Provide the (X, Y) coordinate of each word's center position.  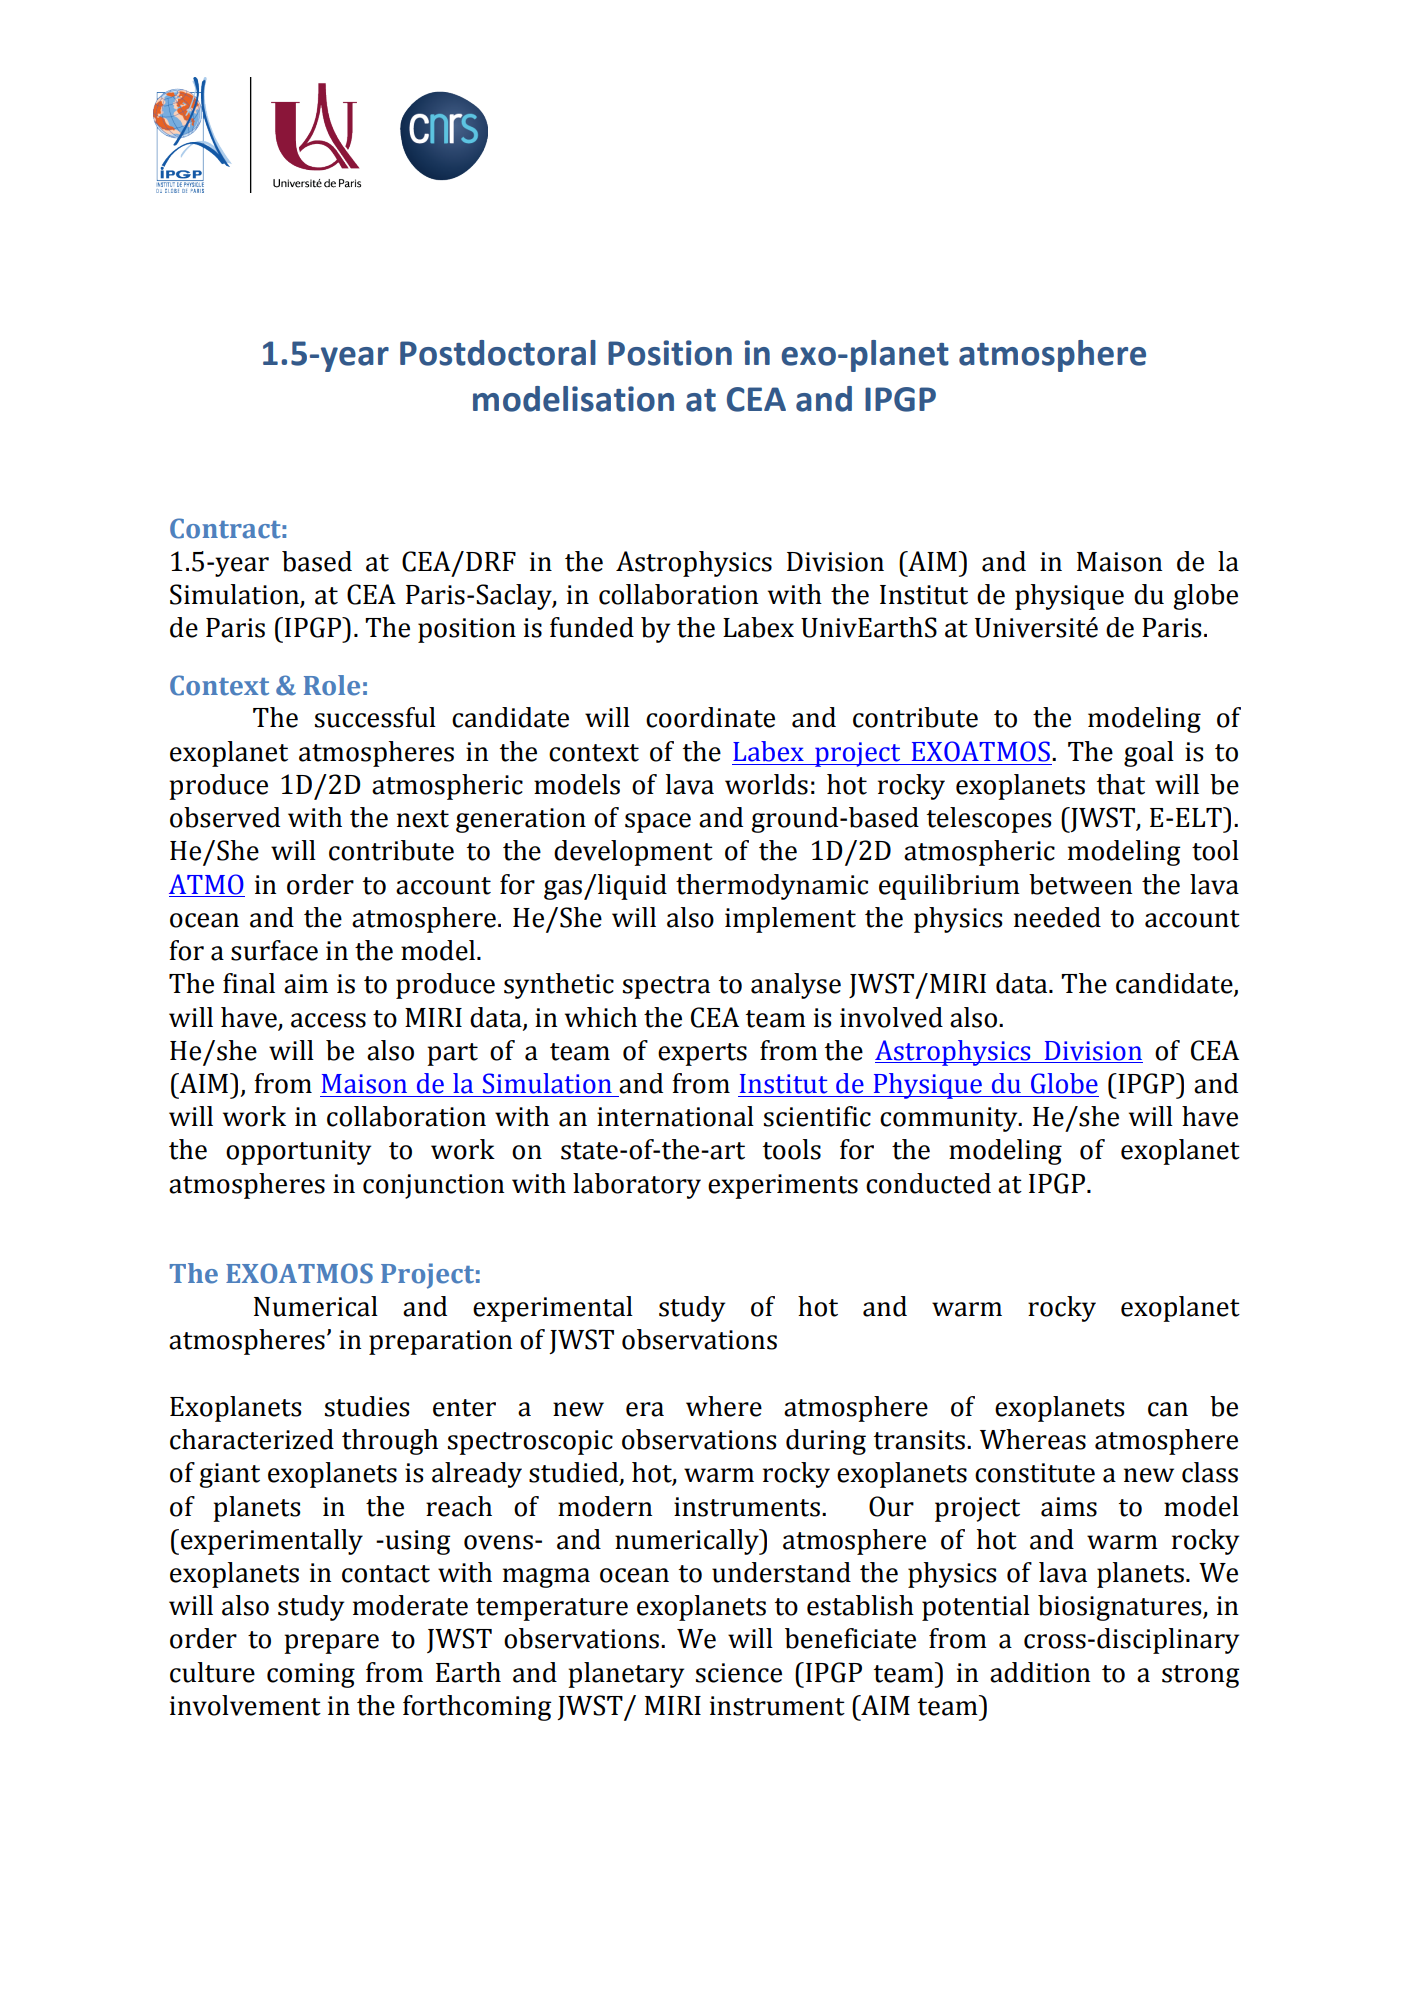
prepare (331, 1644)
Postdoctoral (498, 353)
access (328, 1020)
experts (702, 1054)
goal (1149, 754)
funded (592, 627)
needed (1057, 917)
